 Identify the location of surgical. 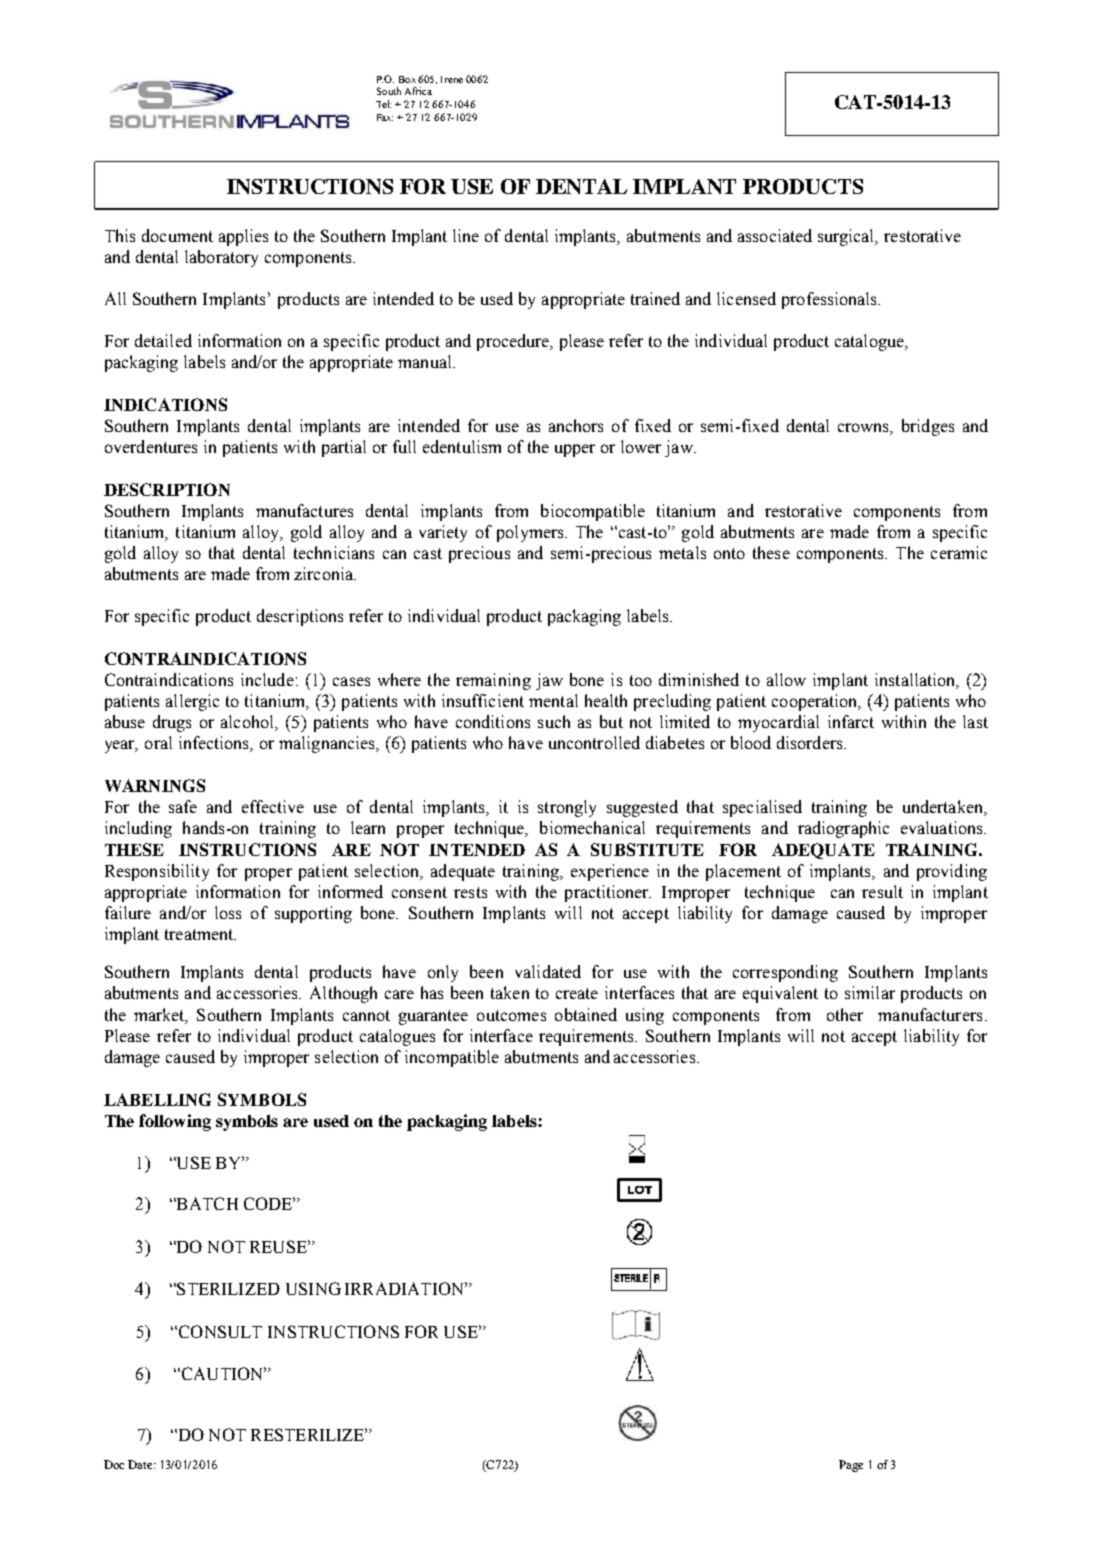
(847, 237).
